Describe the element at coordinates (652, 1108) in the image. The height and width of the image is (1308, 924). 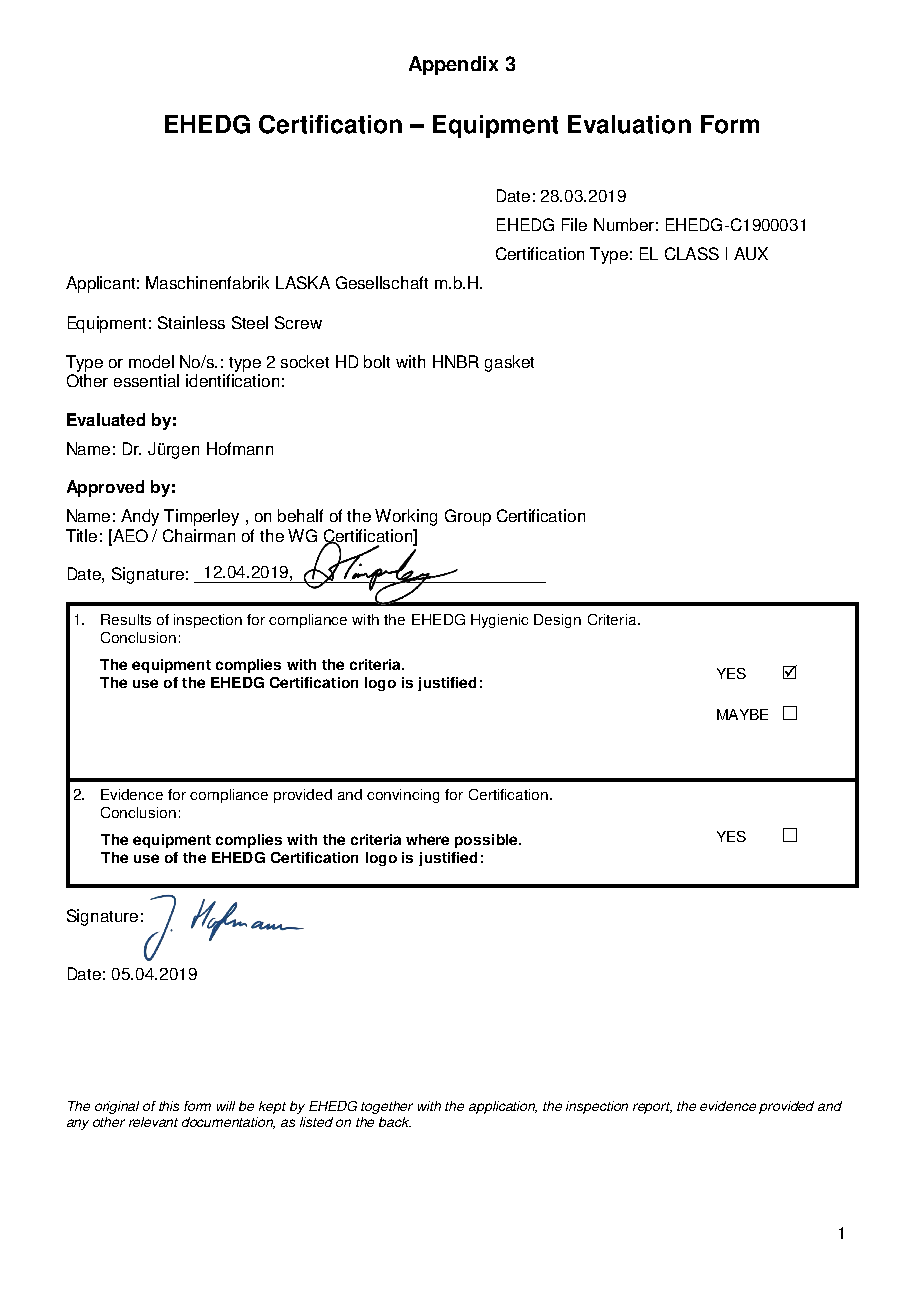
I see `report` at that location.
